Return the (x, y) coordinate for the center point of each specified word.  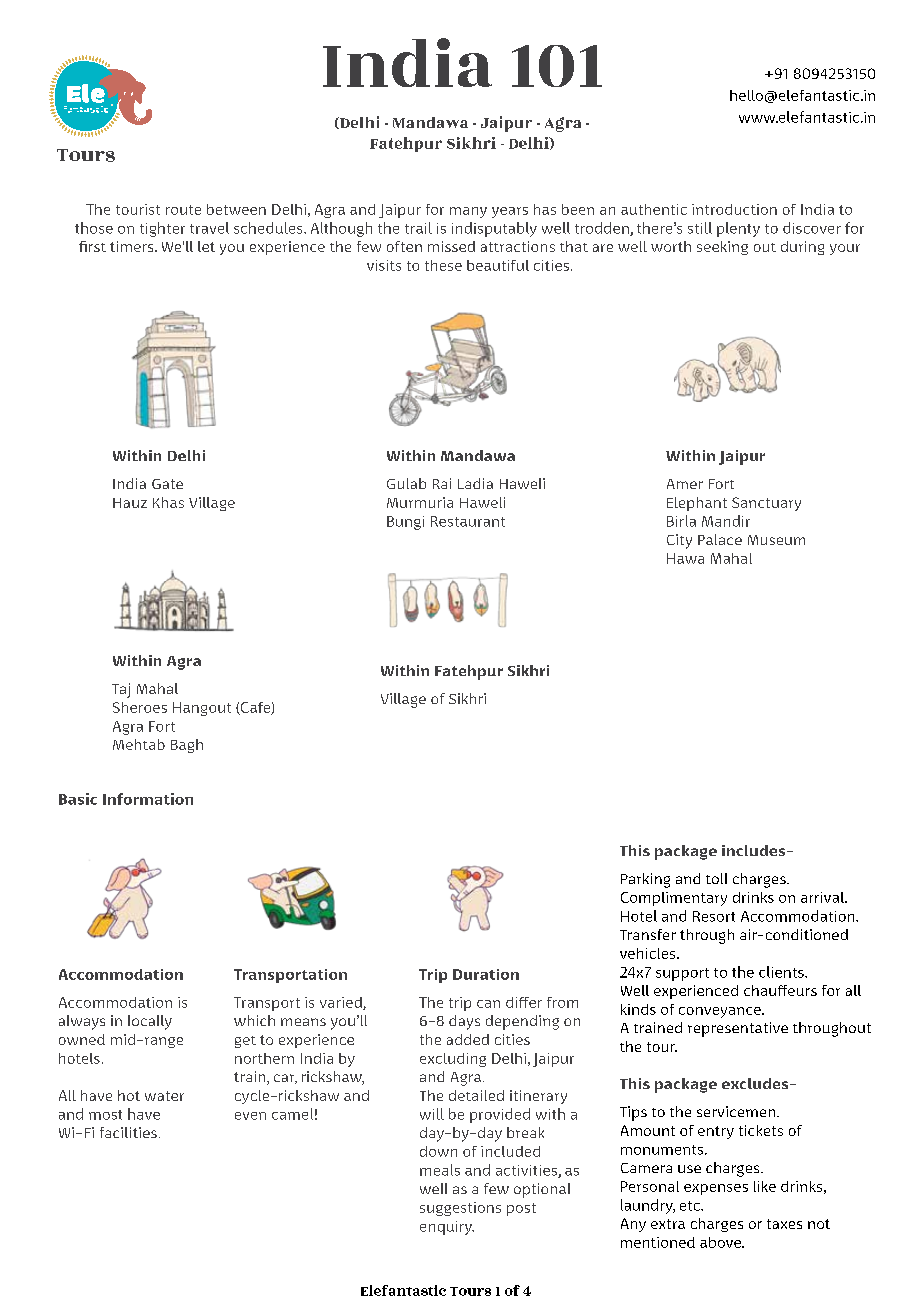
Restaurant (468, 521)
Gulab (406, 483)
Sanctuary (766, 504)
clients (782, 972)
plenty (738, 229)
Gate (167, 484)
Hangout (202, 709)
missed (451, 246)
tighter (162, 229)
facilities (128, 1132)
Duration (486, 974)
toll (716, 878)
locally (150, 1022)
